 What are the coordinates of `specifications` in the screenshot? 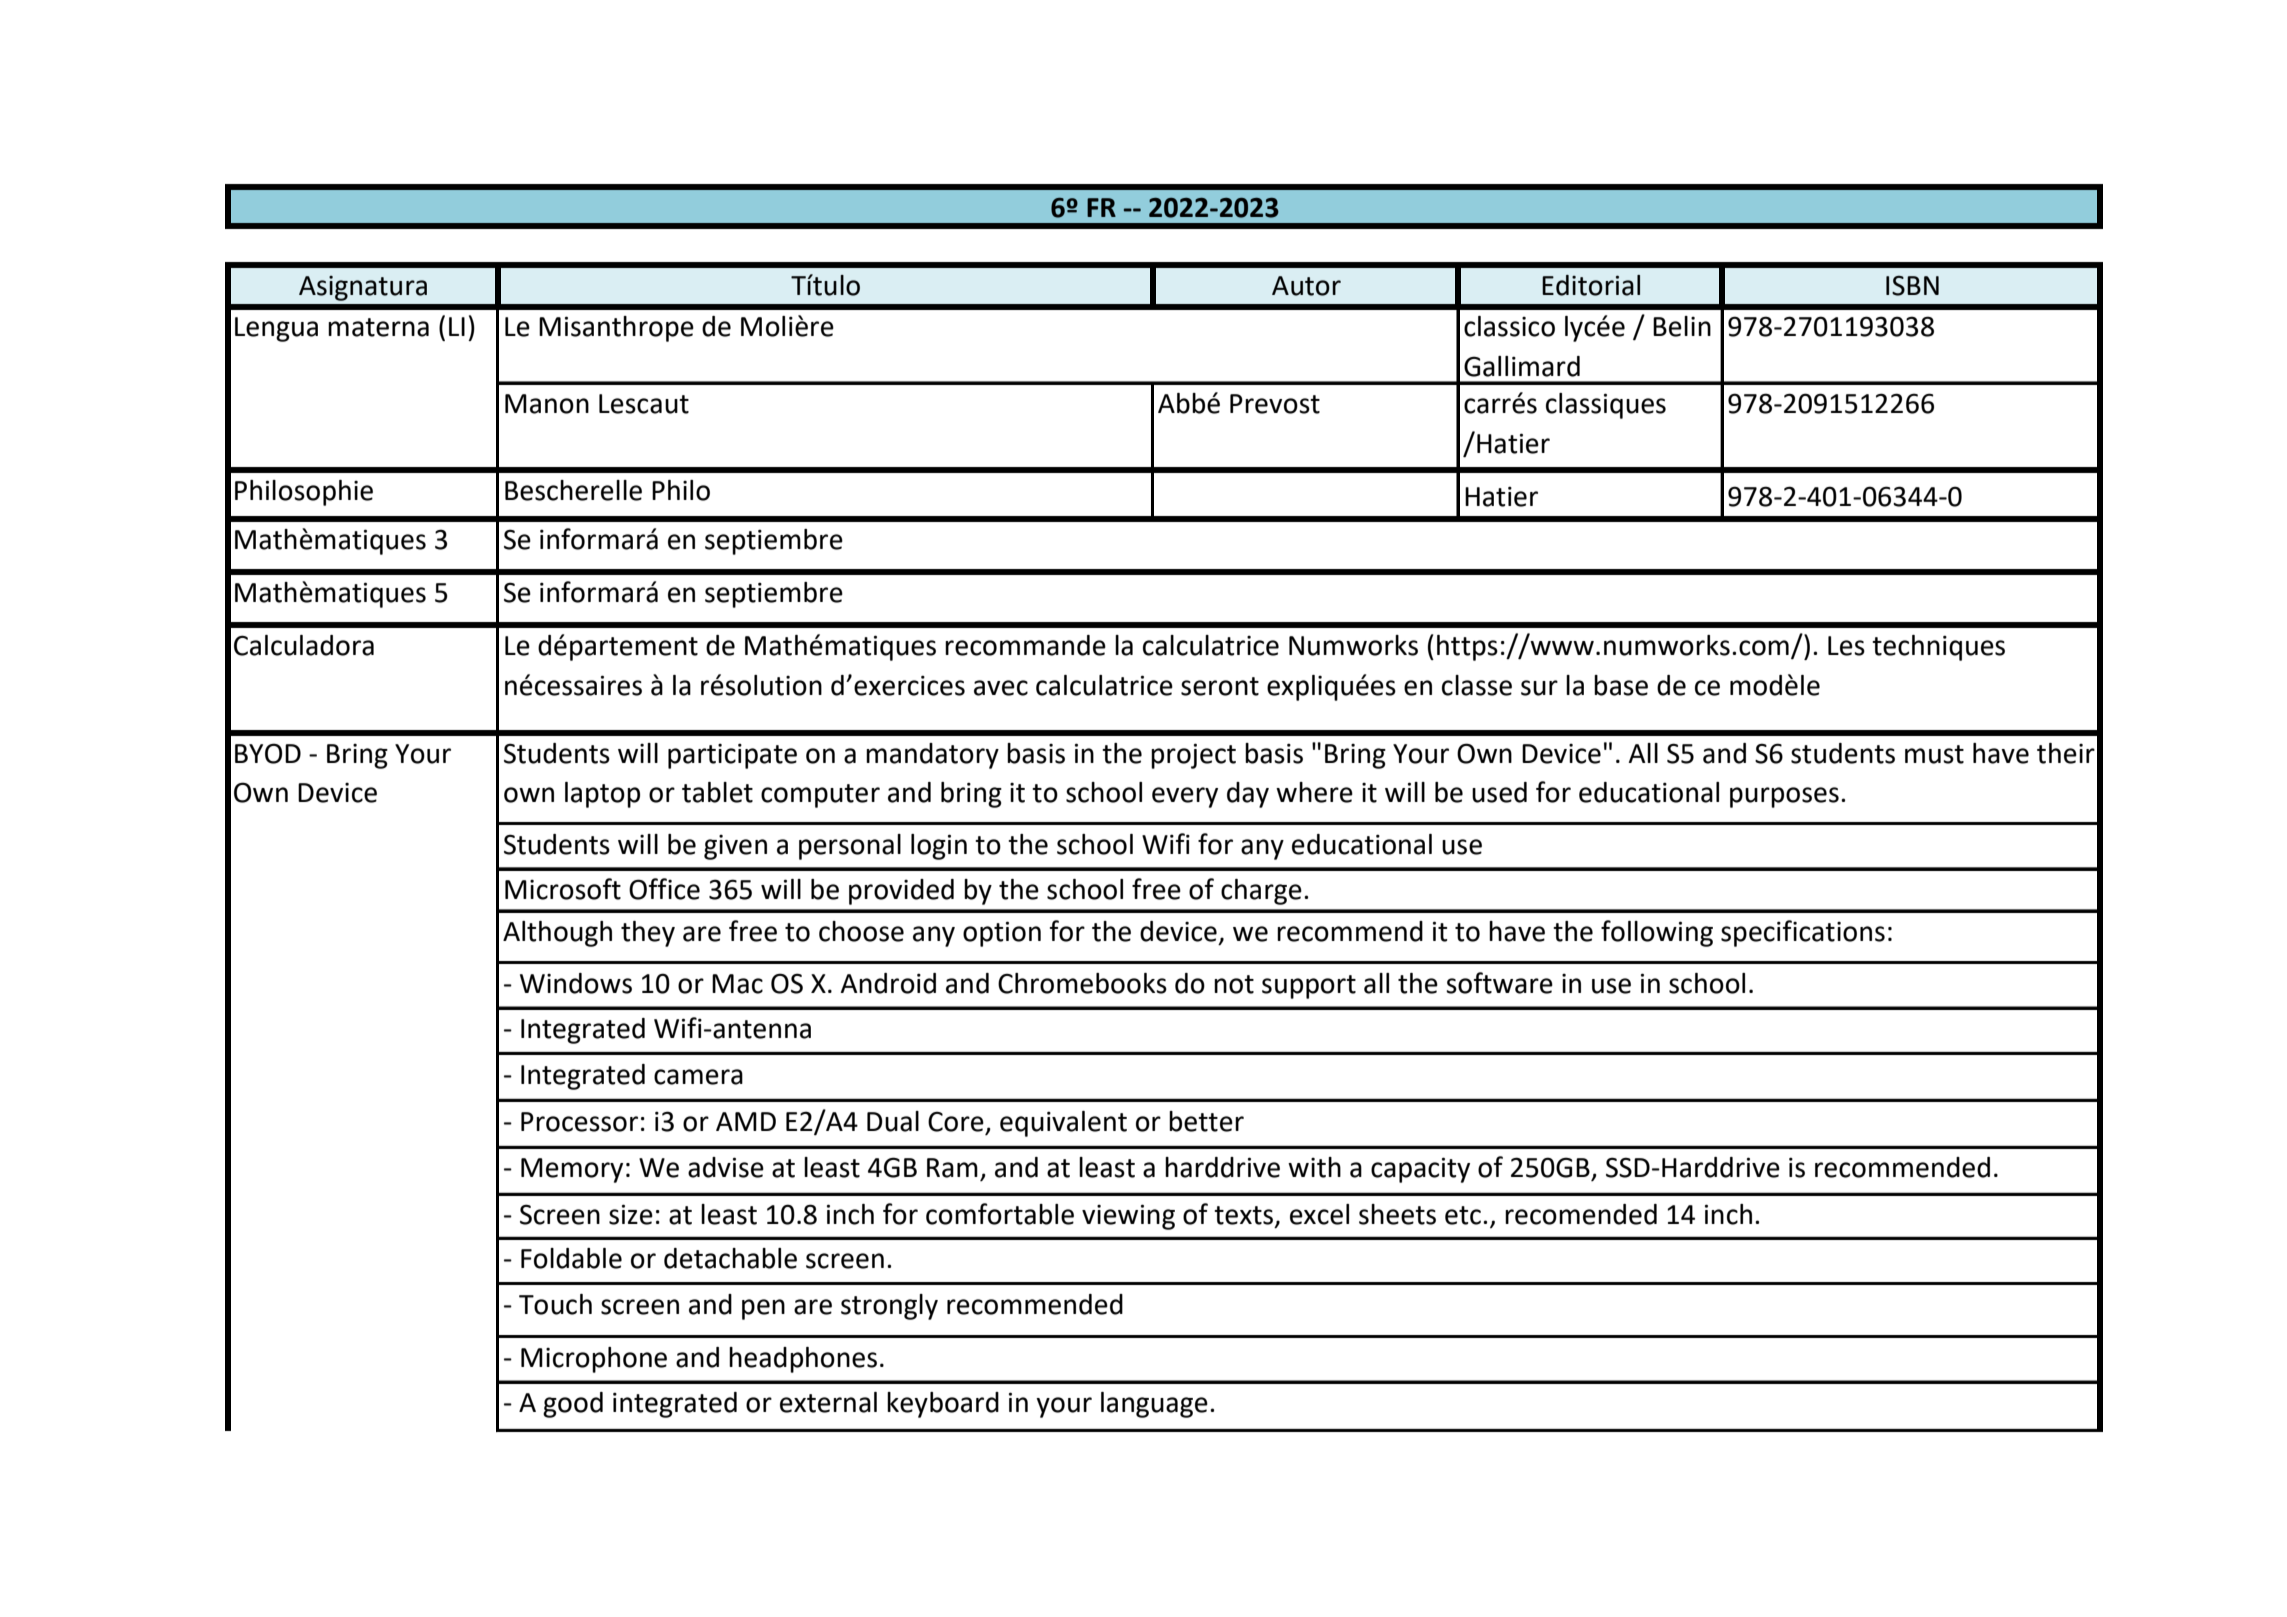 It's located at (1803, 933).
